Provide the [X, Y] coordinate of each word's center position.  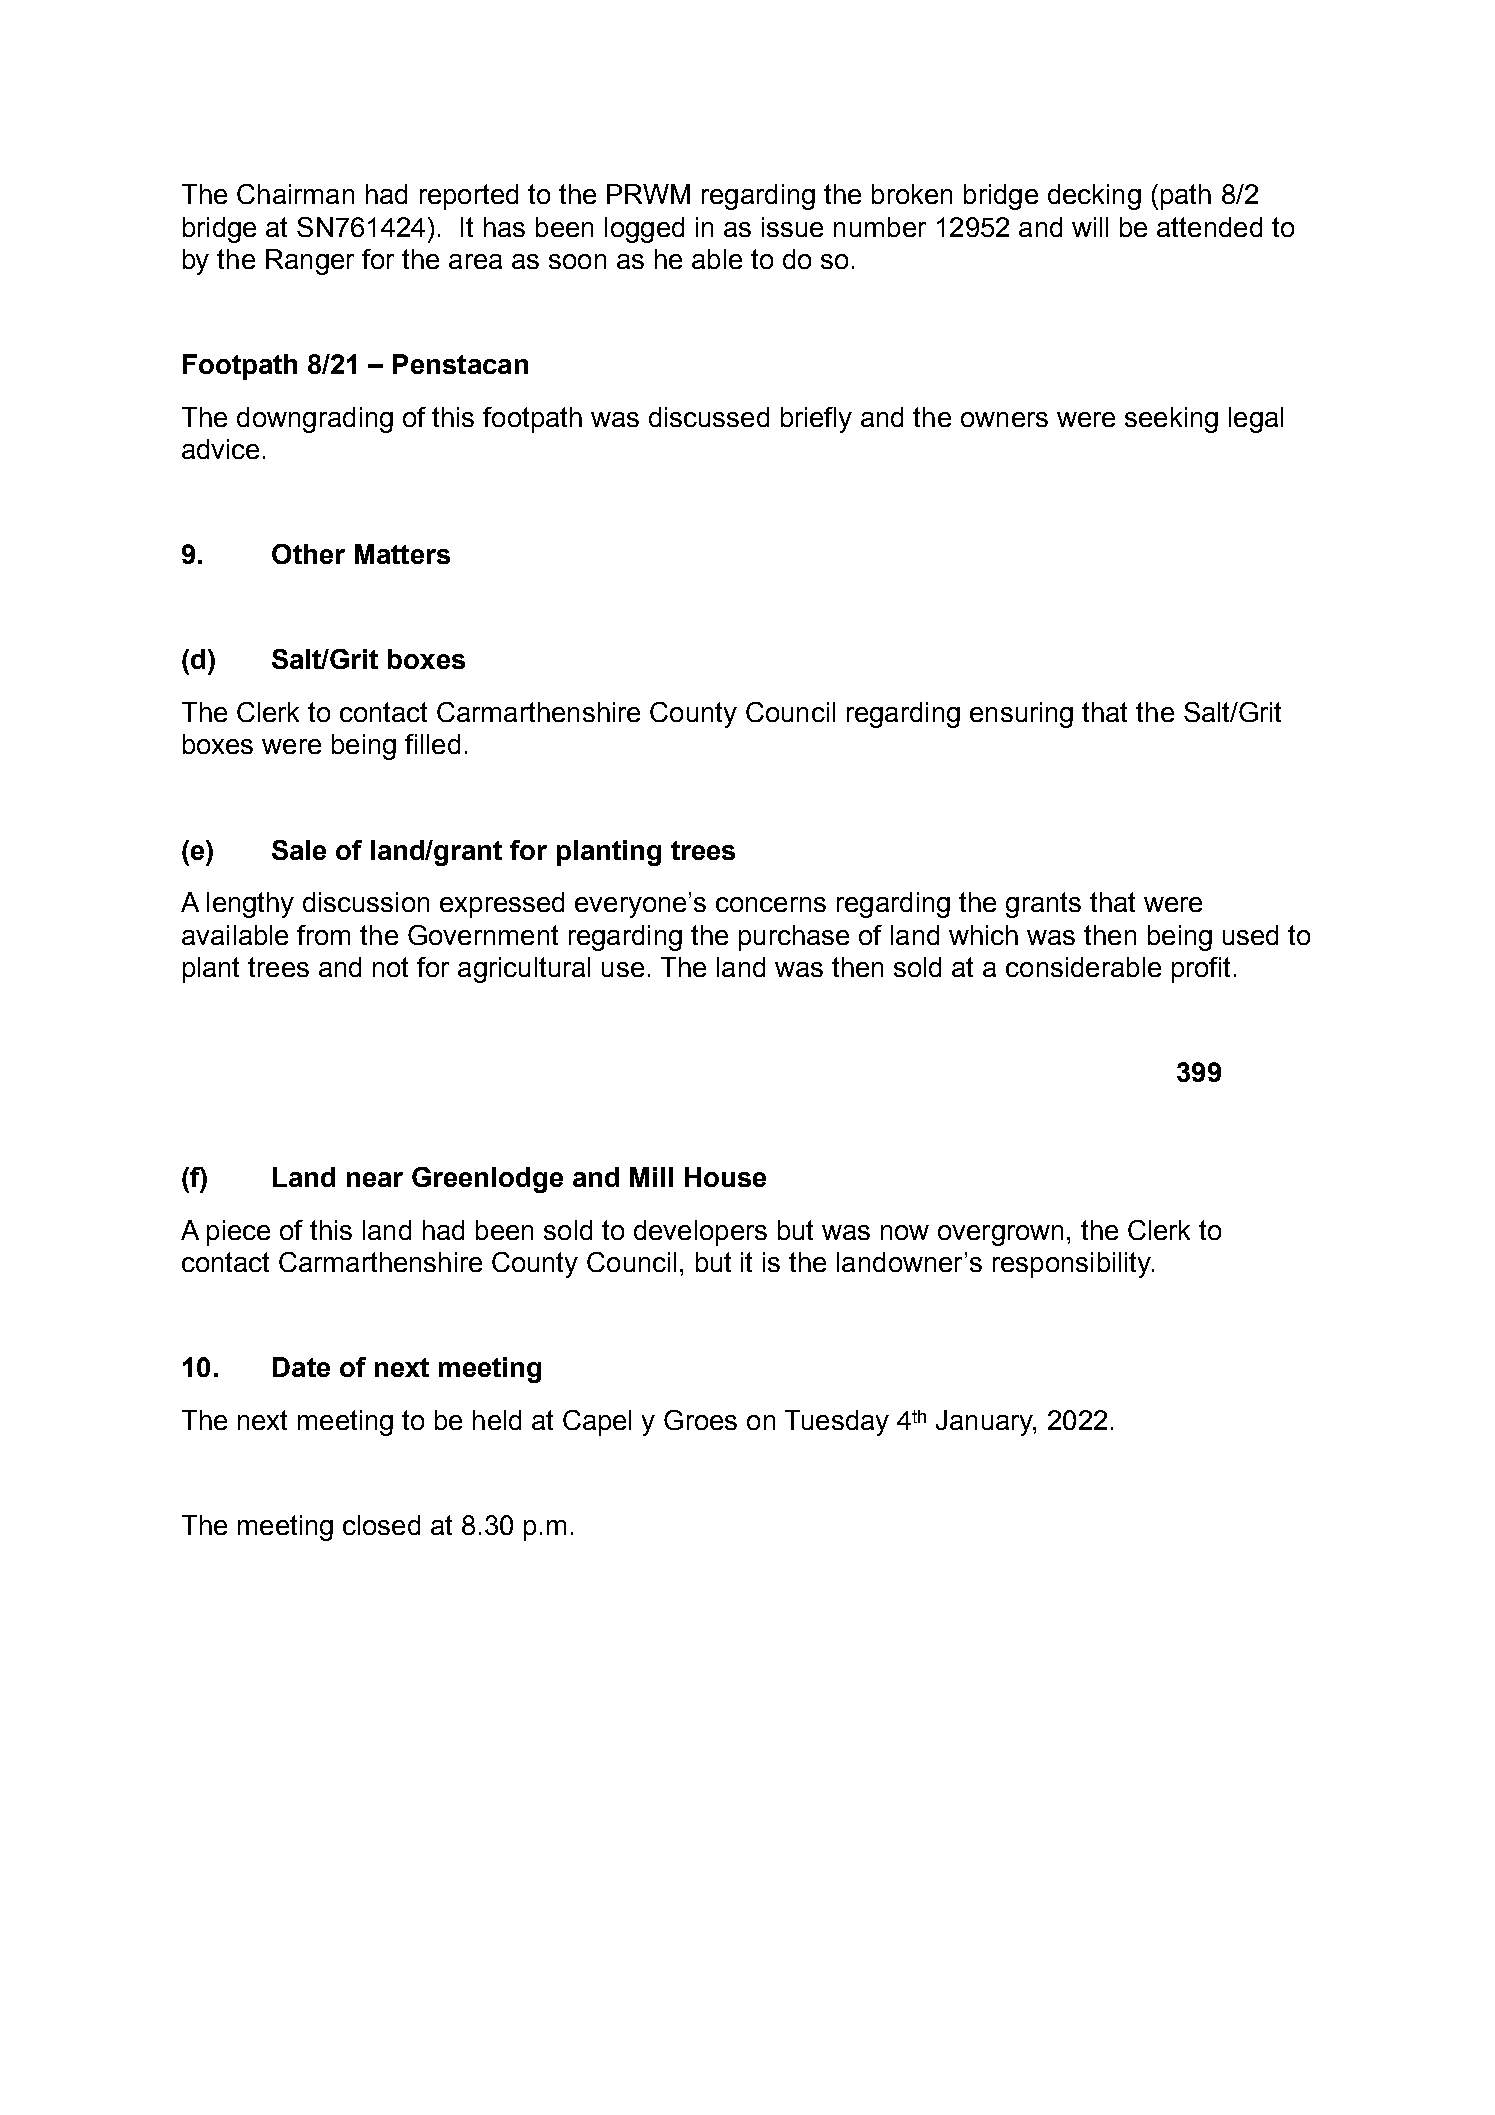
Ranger [310, 262]
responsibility [1073, 1265]
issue [792, 227]
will [1090, 227]
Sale [299, 850]
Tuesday [837, 1423]
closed [381, 1525]
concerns [771, 904]
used [1250, 935]
